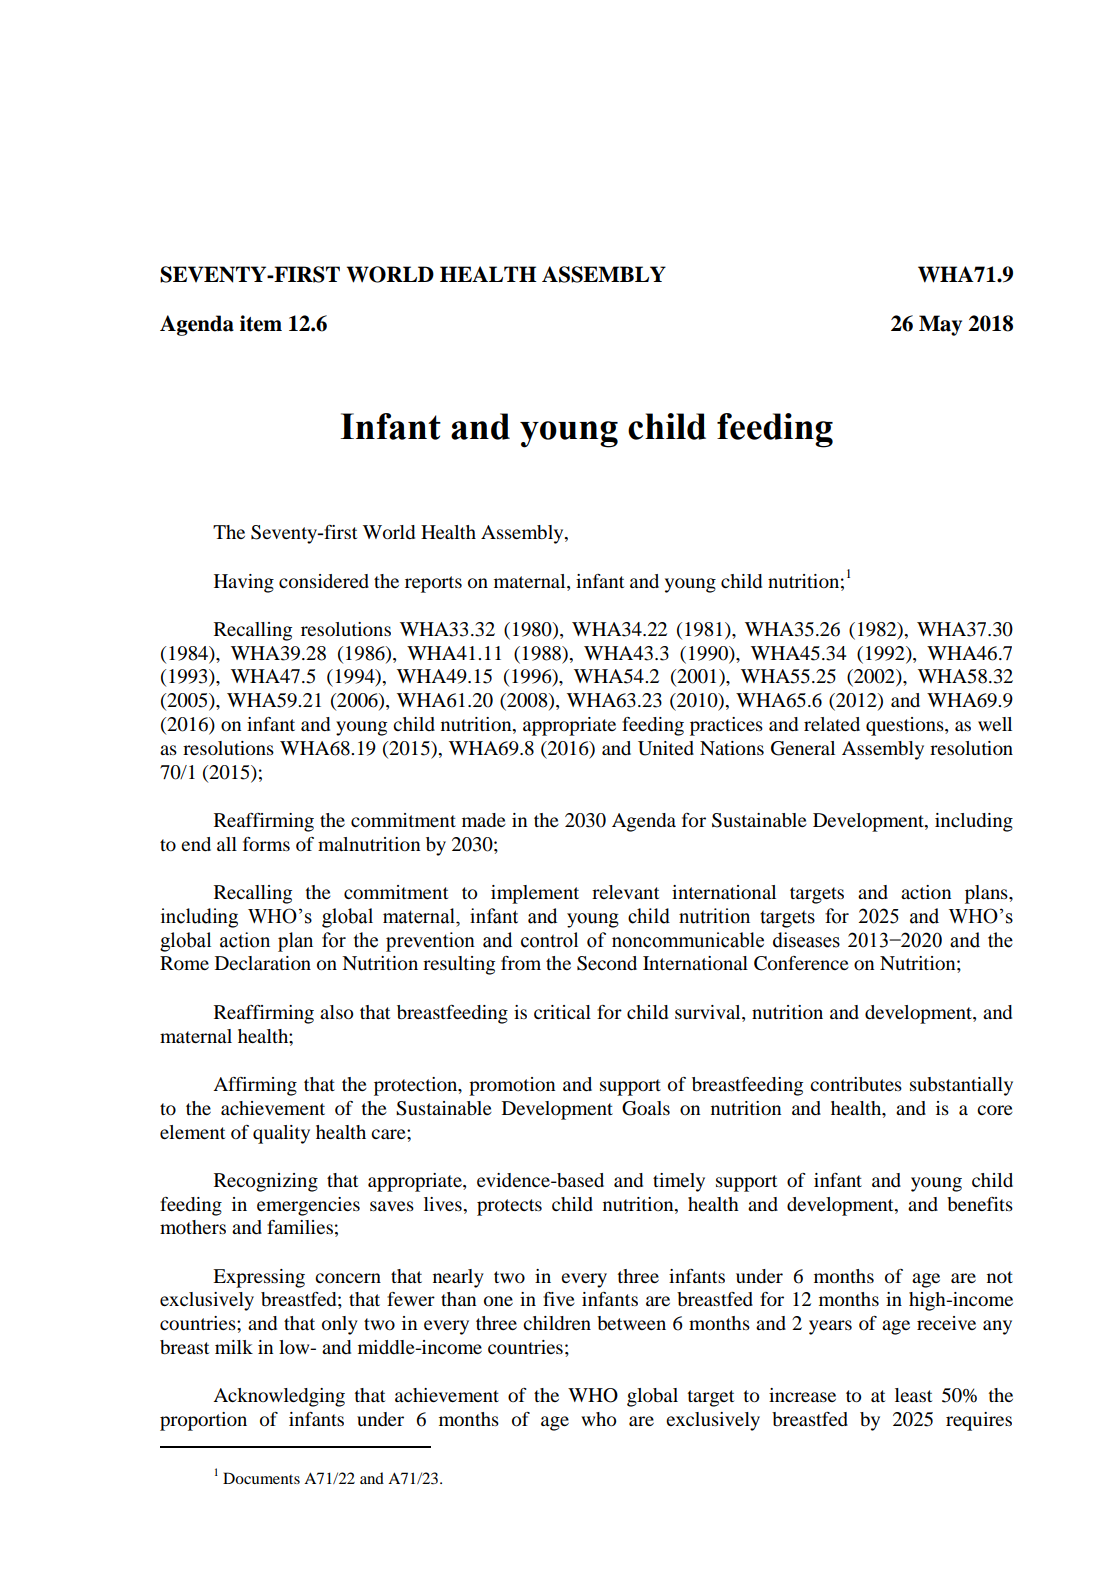 Image resolution: width=1120 pixels, height=1584 pixels. I want to click on between, so click(631, 1323).
